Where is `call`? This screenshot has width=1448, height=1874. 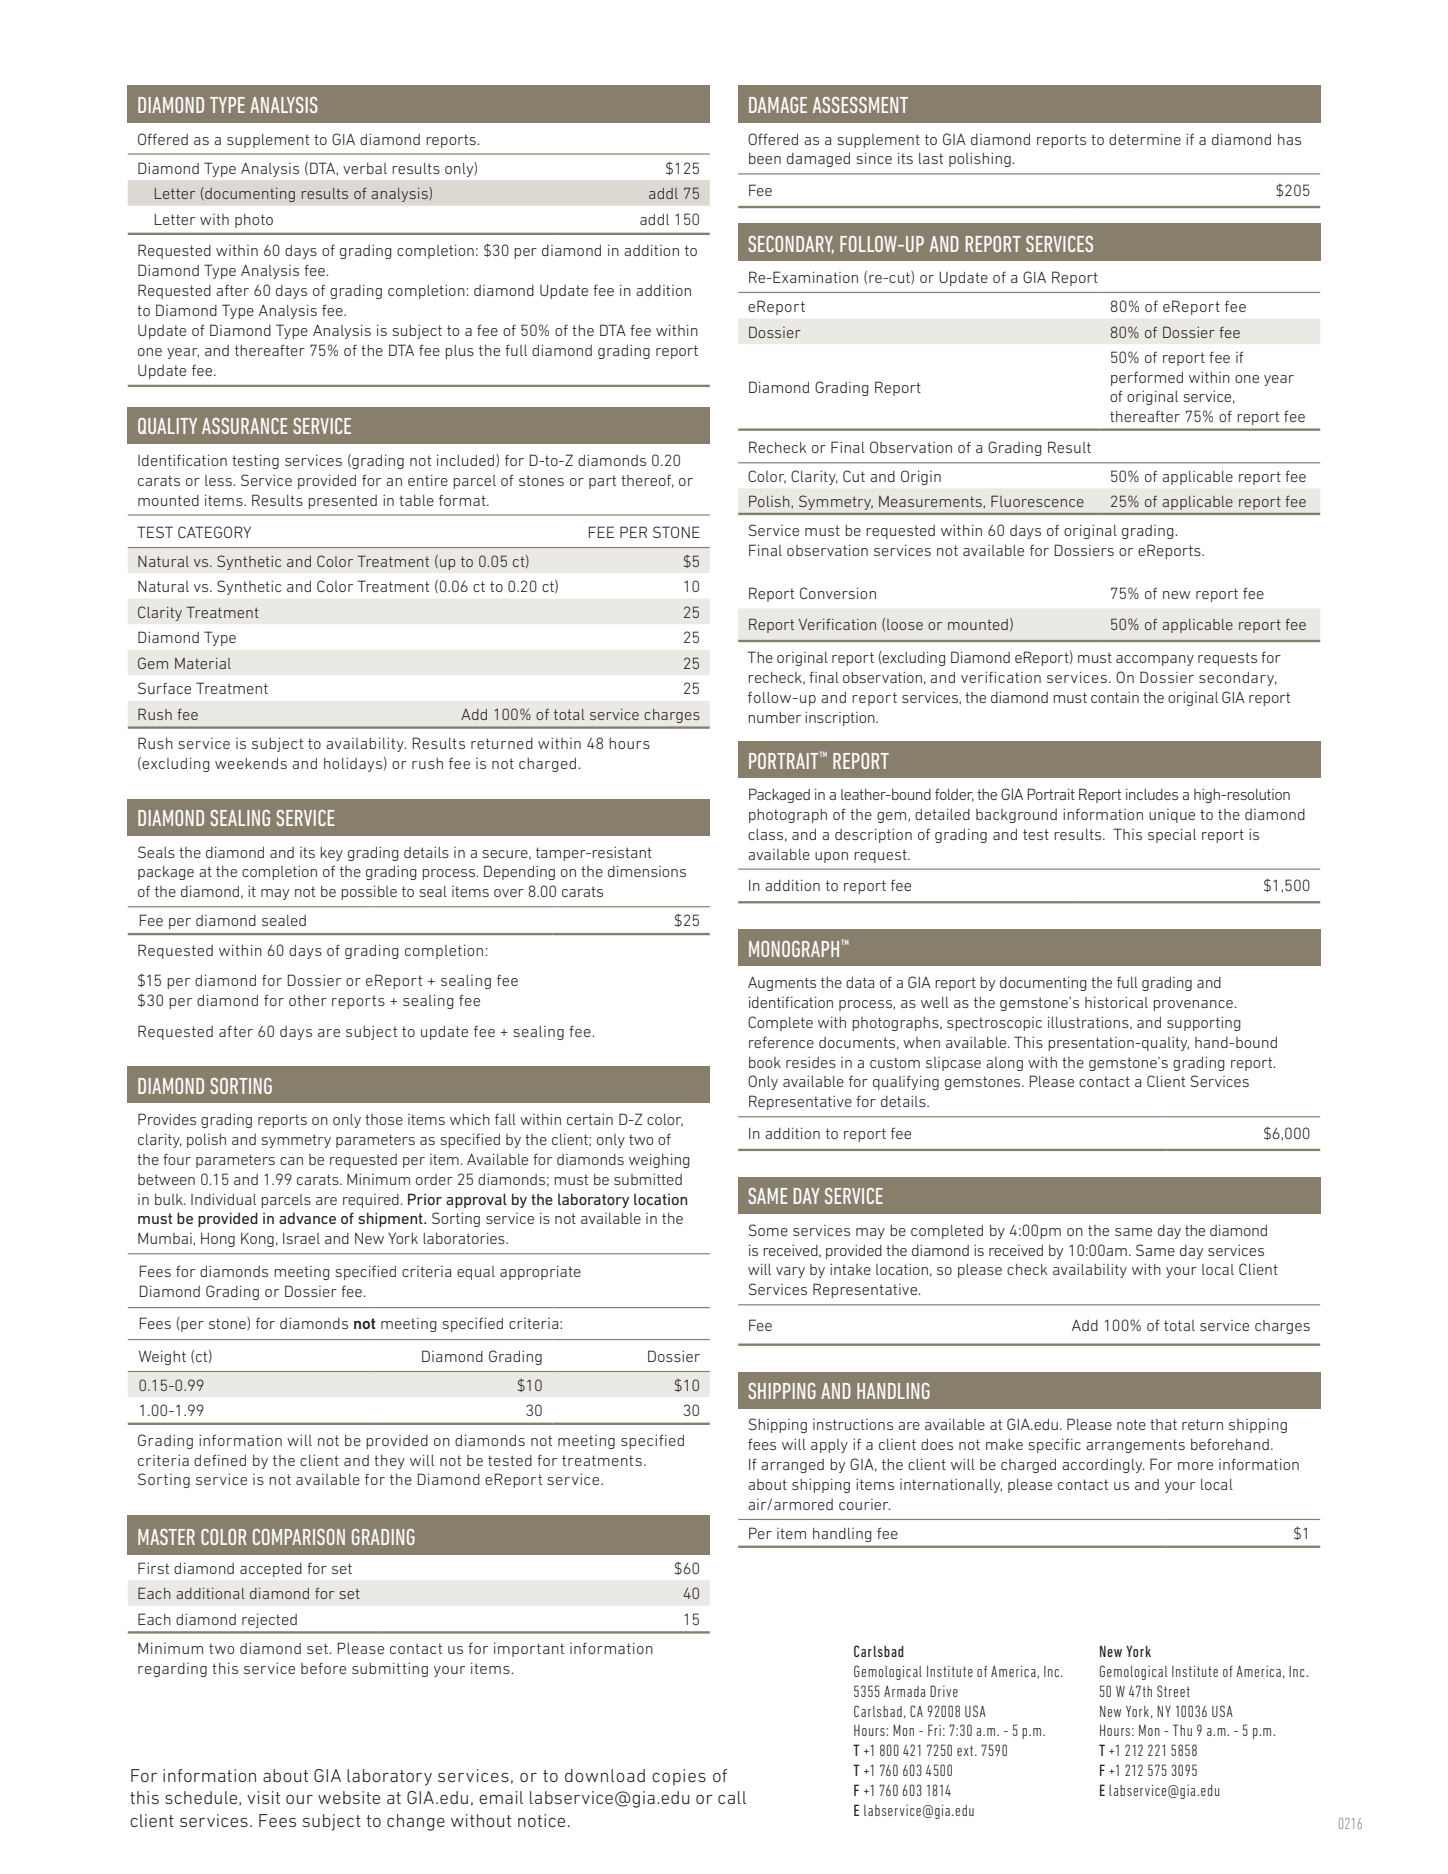
call is located at coordinates (732, 1797).
